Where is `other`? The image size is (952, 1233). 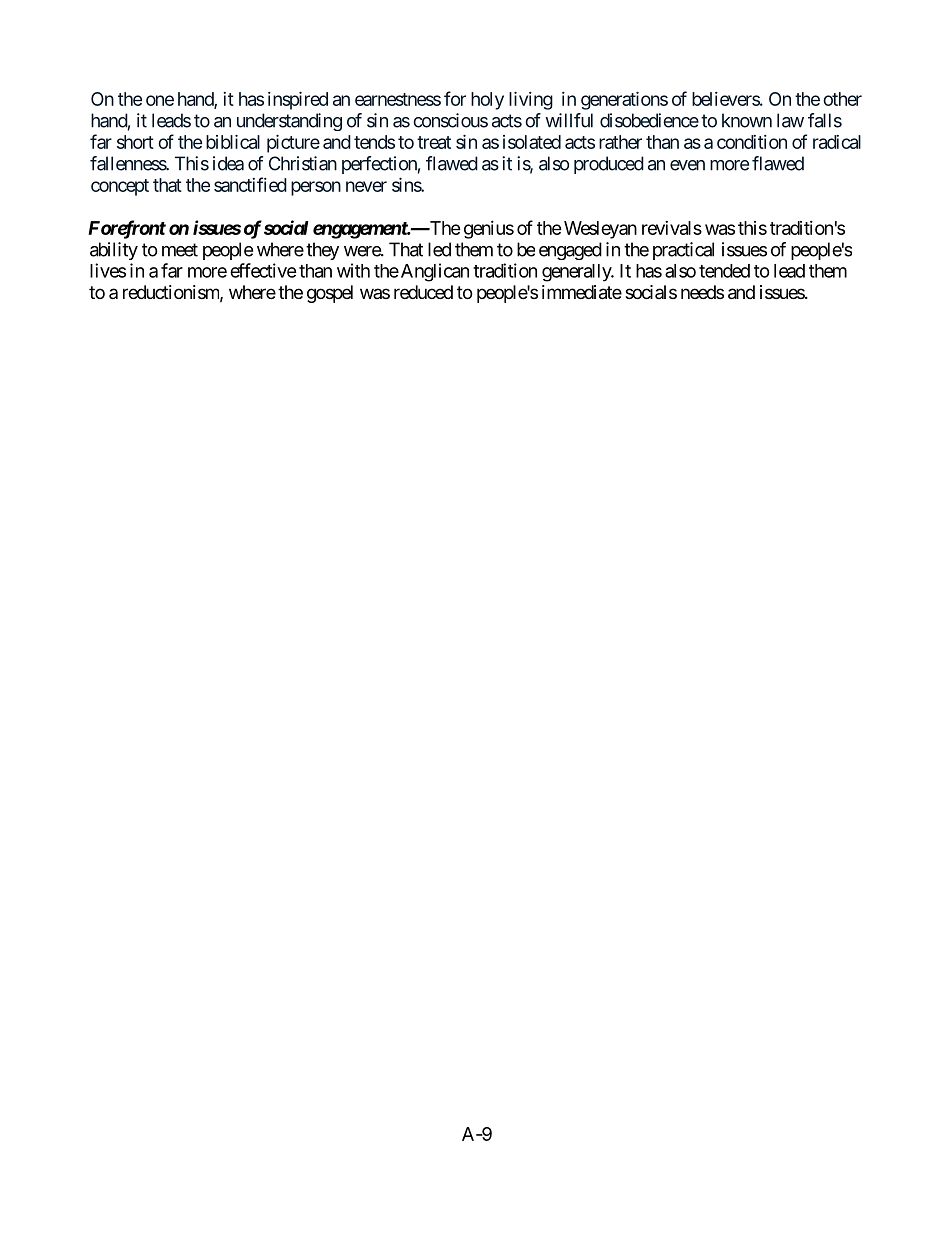
other is located at coordinates (842, 99).
